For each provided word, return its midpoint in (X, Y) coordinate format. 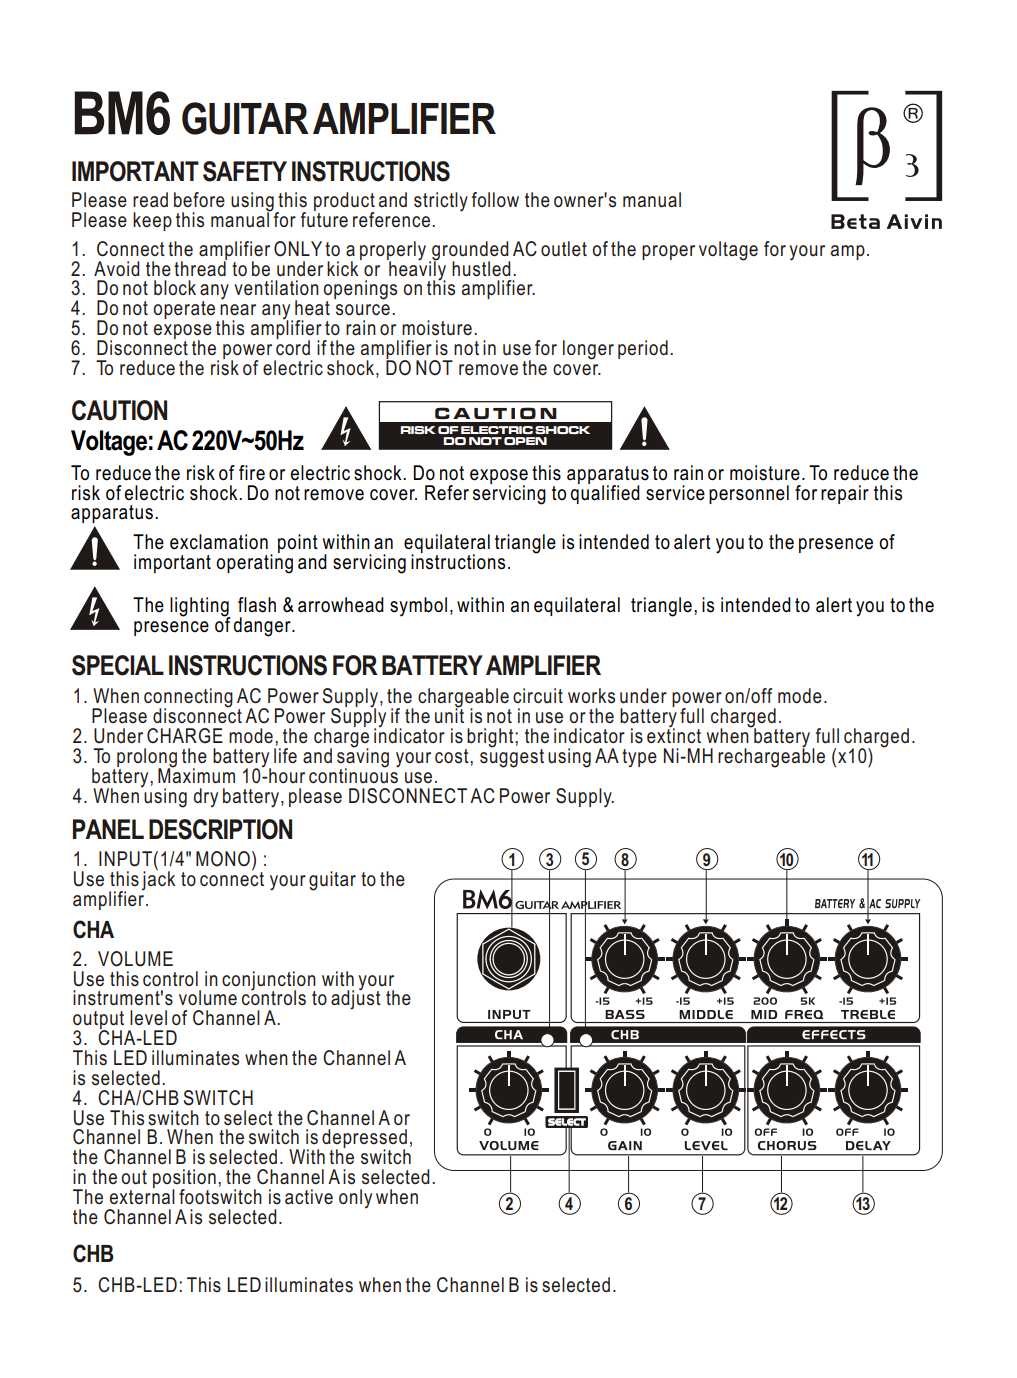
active (309, 1196)
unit (449, 714)
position (184, 1180)
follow (495, 199)
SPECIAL (118, 665)
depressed (364, 1140)
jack (158, 880)
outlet (564, 249)
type (639, 758)
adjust (356, 999)
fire (252, 473)
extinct (674, 735)
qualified (605, 493)
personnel (749, 494)
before (199, 200)
